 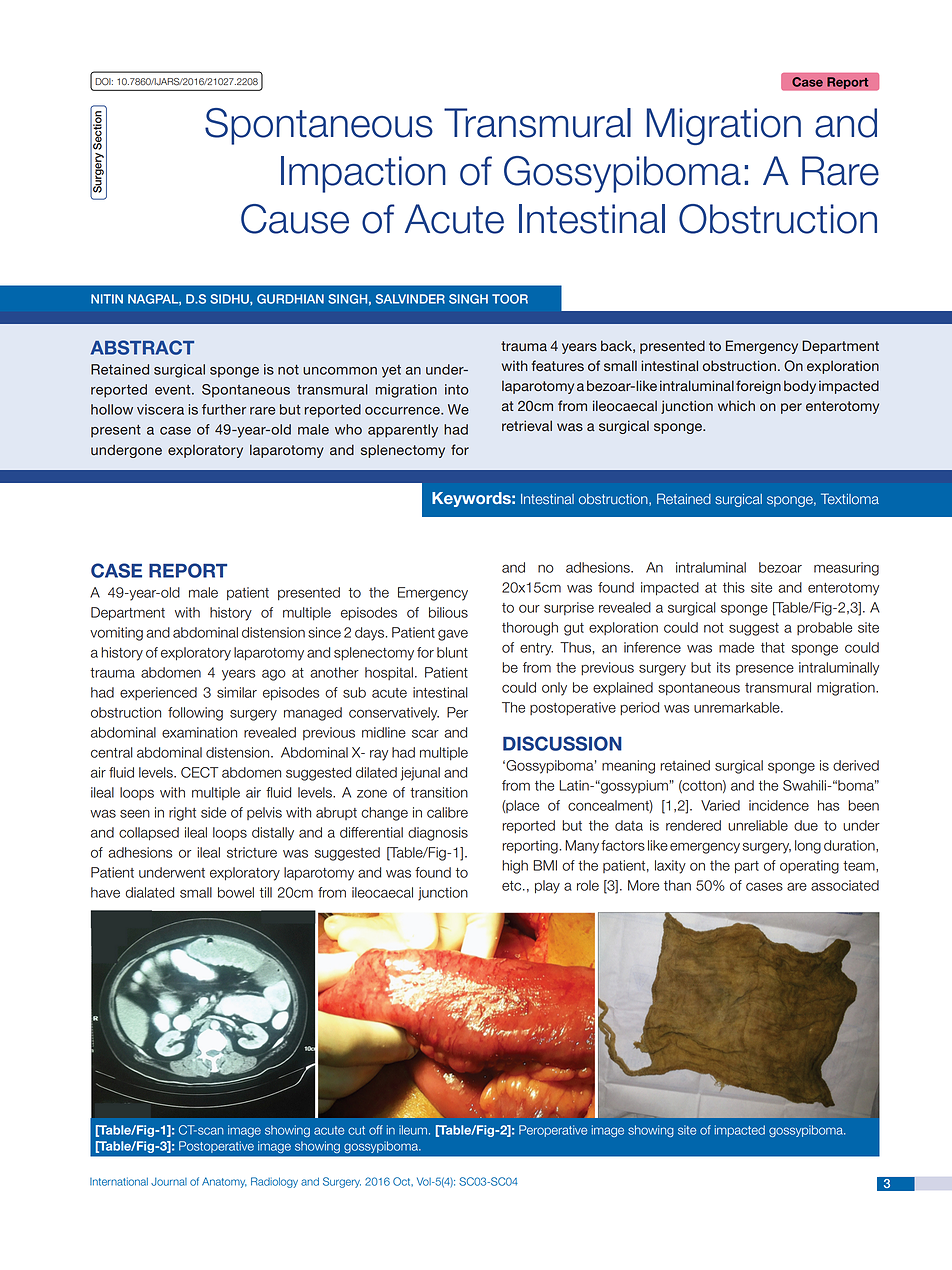 I want to click on measuring, so click(x=846, y=569).
